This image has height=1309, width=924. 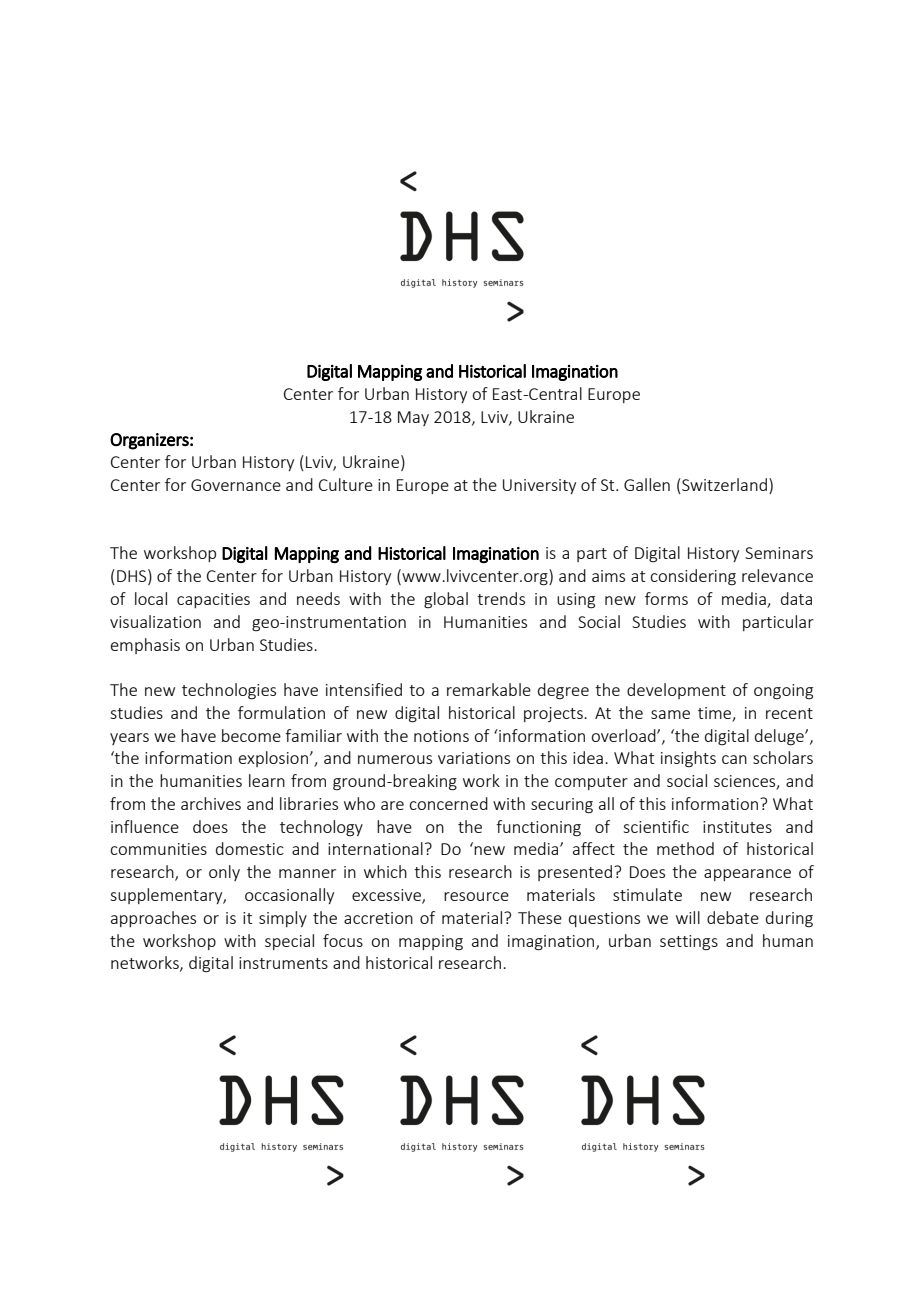 I want to click on Switzerland, so click(x=723, y=486).
